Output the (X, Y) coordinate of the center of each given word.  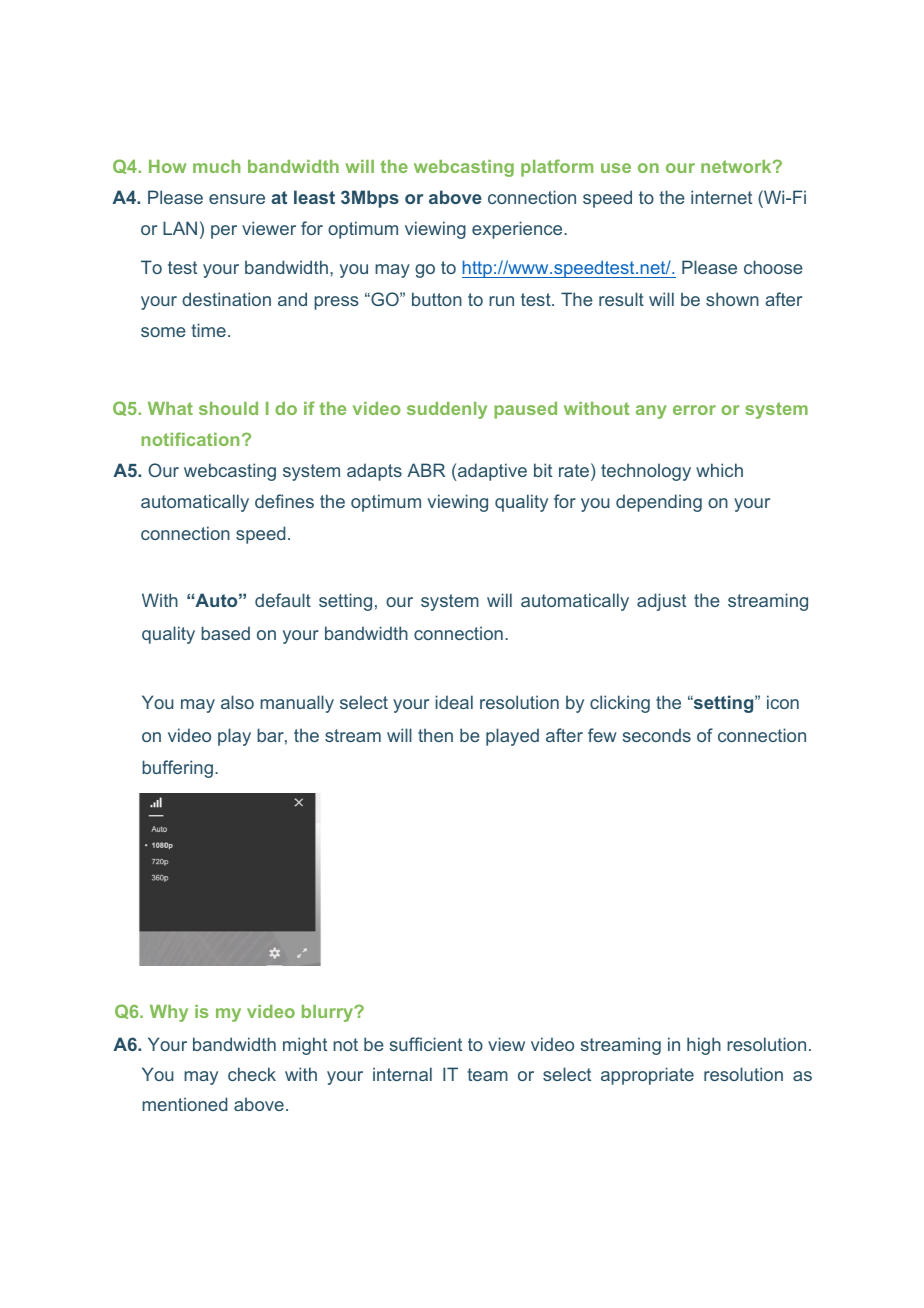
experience (518, 230)
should (228, 408)
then (435, 735)
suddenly (447, 410)
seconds (656, 735)
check (252, 1074)
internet (721, 197)
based (225, 633)
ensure (237, 199)
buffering (177, 769)
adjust (661, 602)
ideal (454, 702)
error (694, 410)
